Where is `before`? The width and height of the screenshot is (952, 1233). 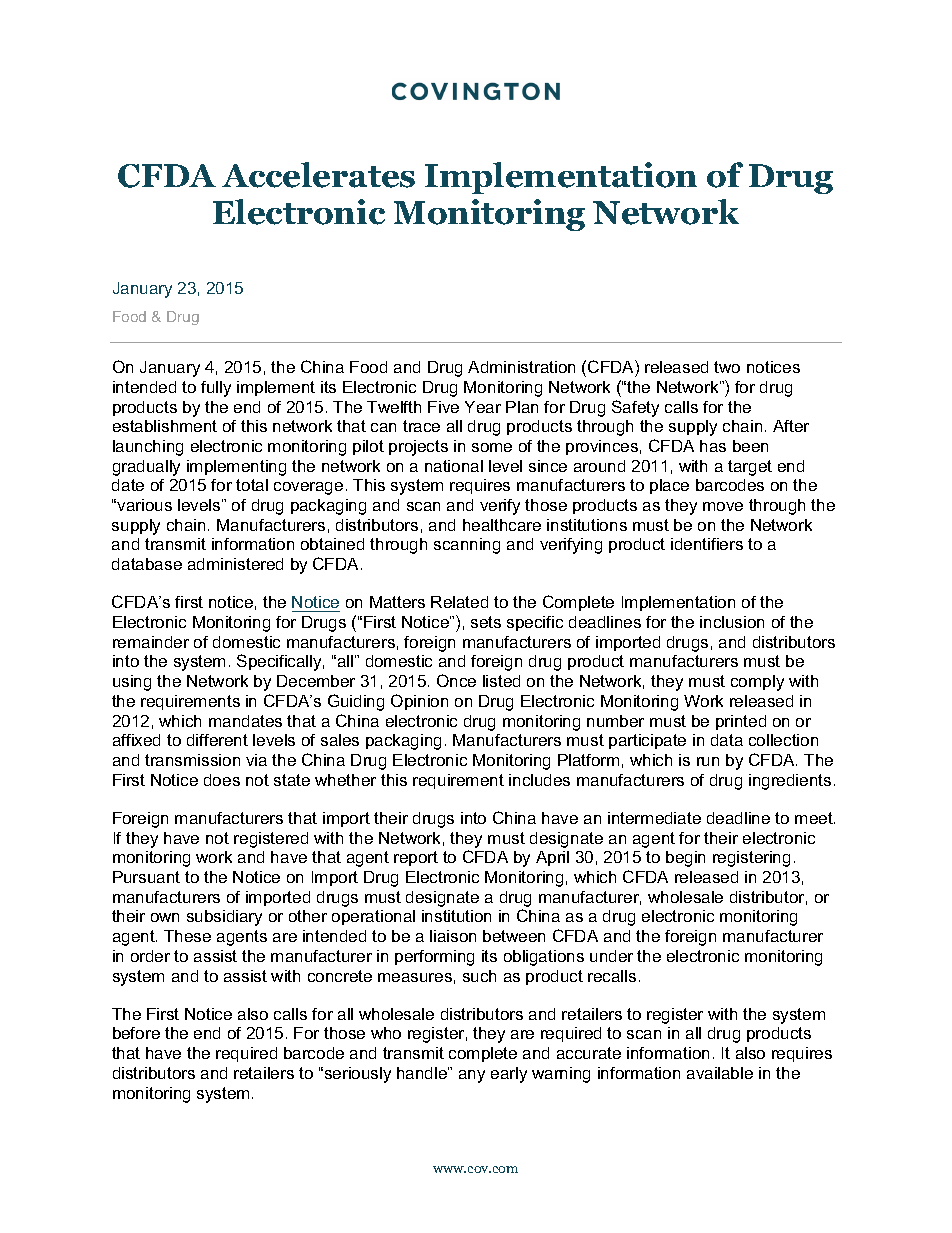 before is located at coordinates (136, 1033).
